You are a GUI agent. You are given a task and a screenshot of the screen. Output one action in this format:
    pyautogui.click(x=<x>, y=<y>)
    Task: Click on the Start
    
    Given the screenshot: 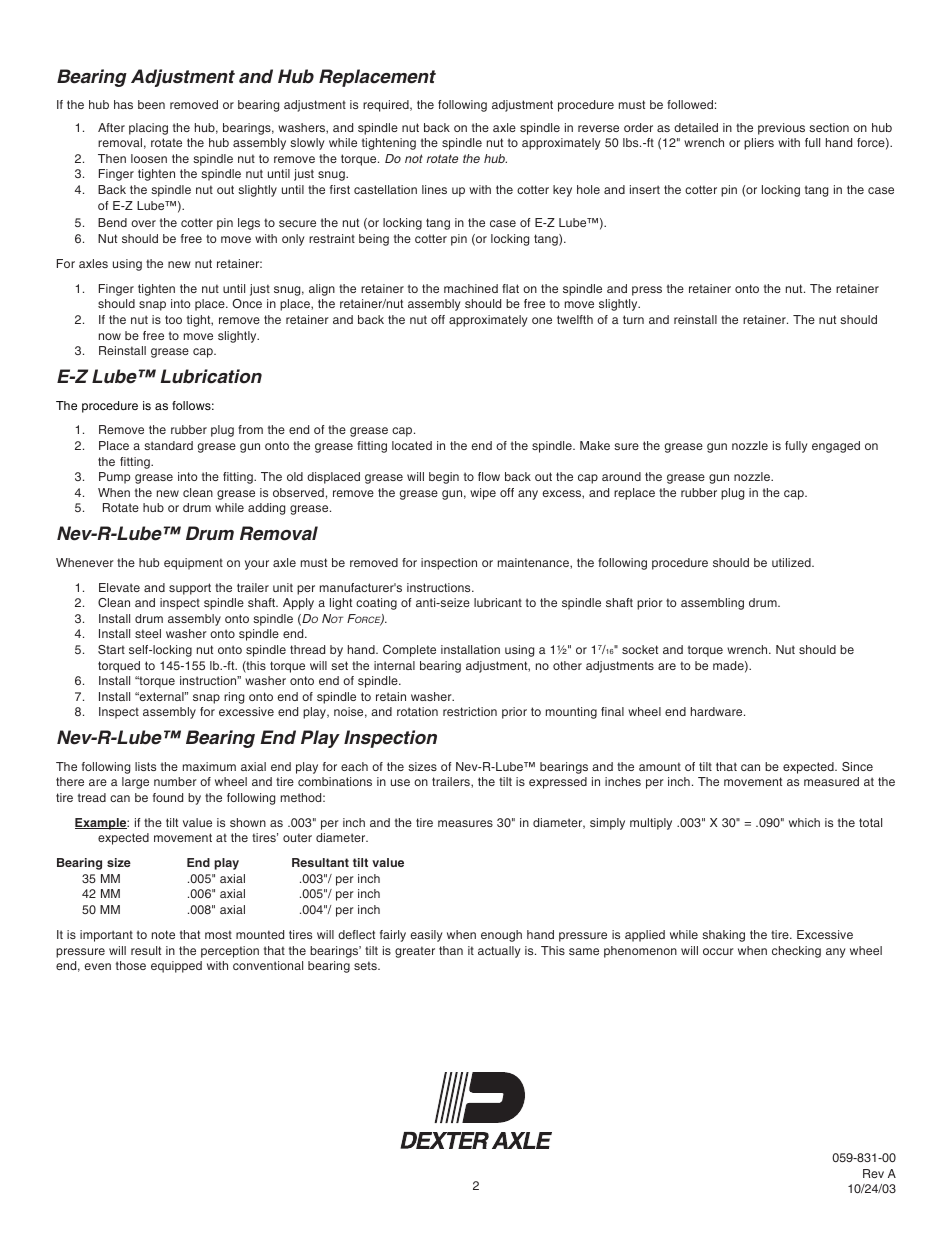 What is the action you would take?
    pyautogui.click(x=111, y=649)
